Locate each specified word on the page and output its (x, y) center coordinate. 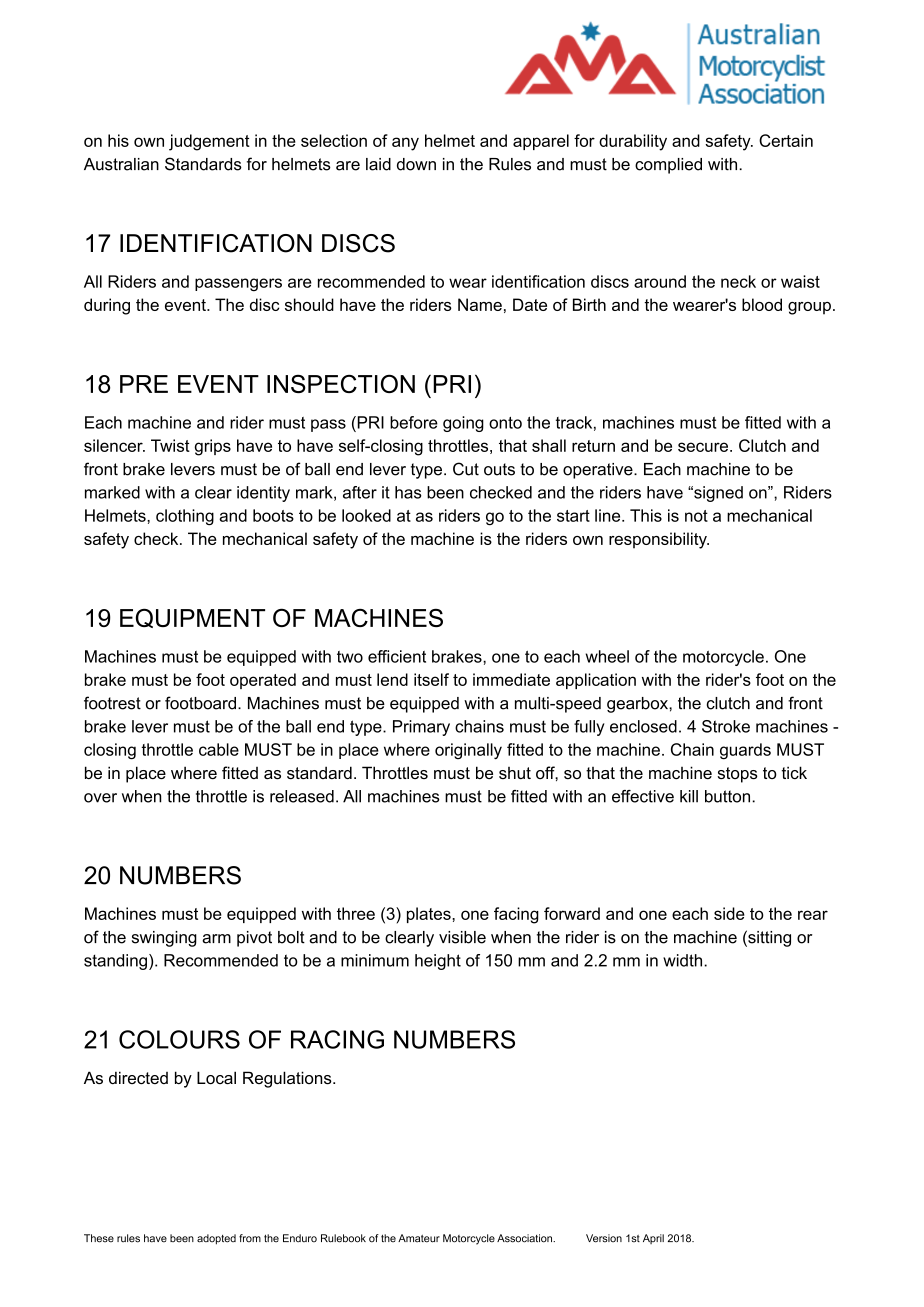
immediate (511, 679)
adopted (216, 1239)
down (416, 164)
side (729, 913)
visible (462, 937)
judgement (209, 142)
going (463, 424)
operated (263, 681)
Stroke (726, 726)
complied (668, 166)
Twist (170, 445)
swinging (164, 939)
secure (704, 447)
